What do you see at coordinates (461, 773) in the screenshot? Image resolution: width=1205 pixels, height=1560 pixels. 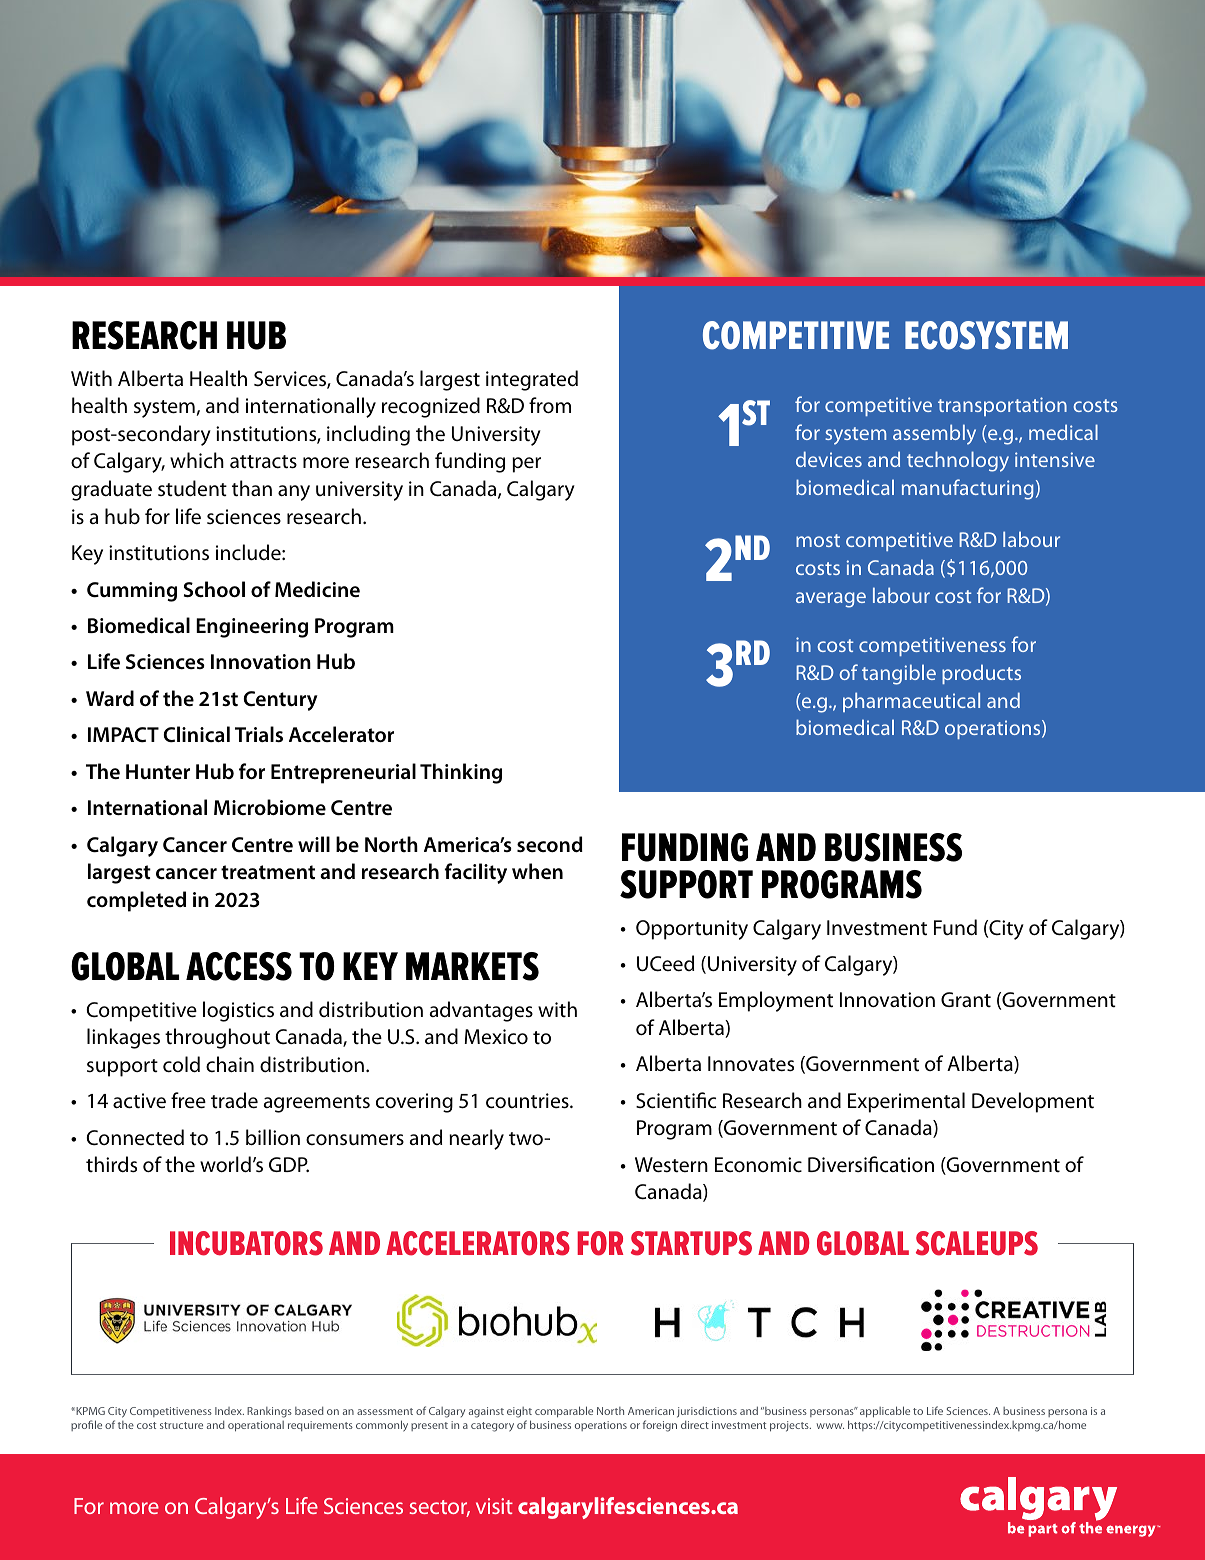 I see `Thinking` at bounding box center [461, 773].
